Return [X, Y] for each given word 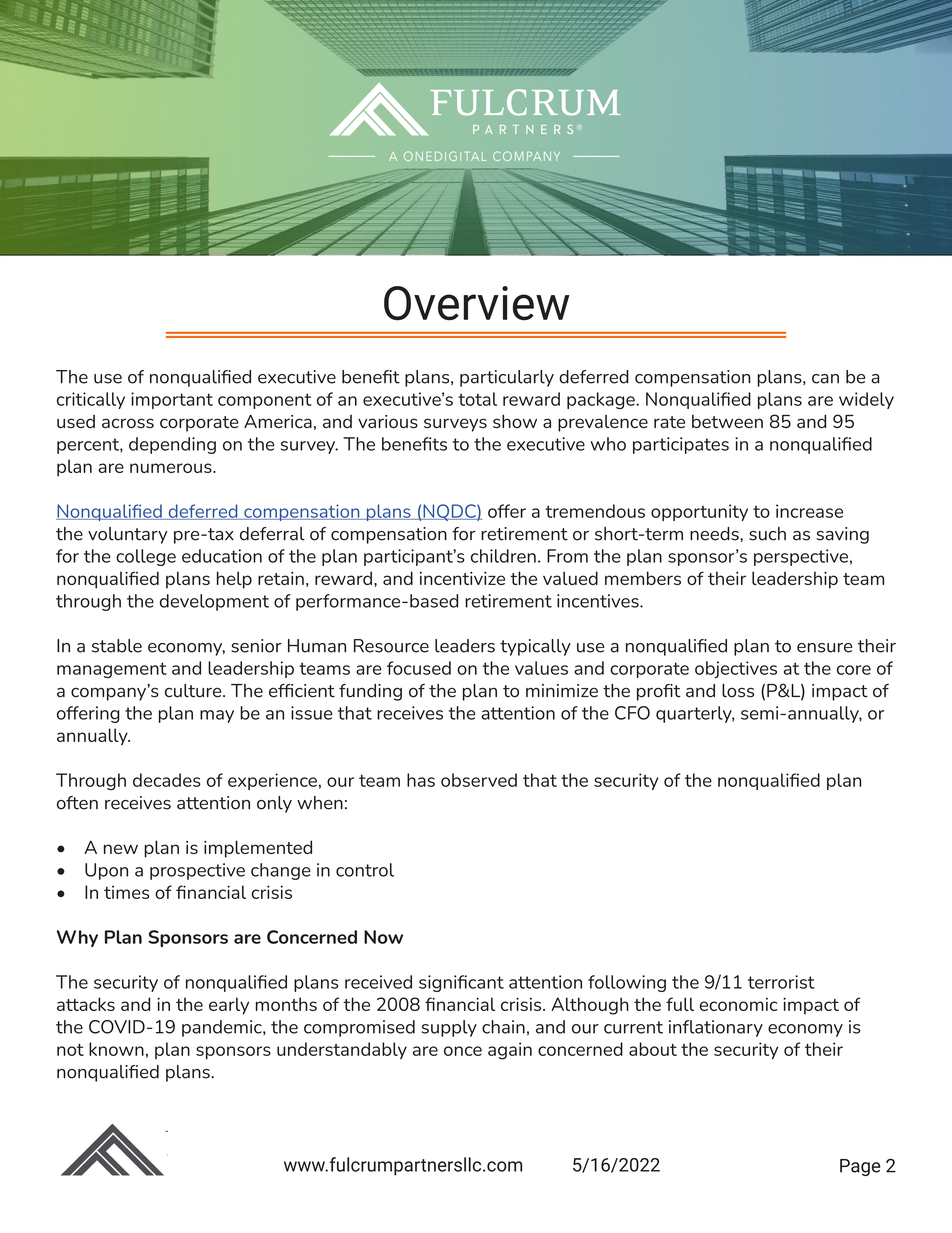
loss [738, 691]
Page [860, 1167]
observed [479, 780]
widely [866, 400]
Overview [477, 303]
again [510, 1051]
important [172, 400]
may [217, 716]
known [116, 1049]
